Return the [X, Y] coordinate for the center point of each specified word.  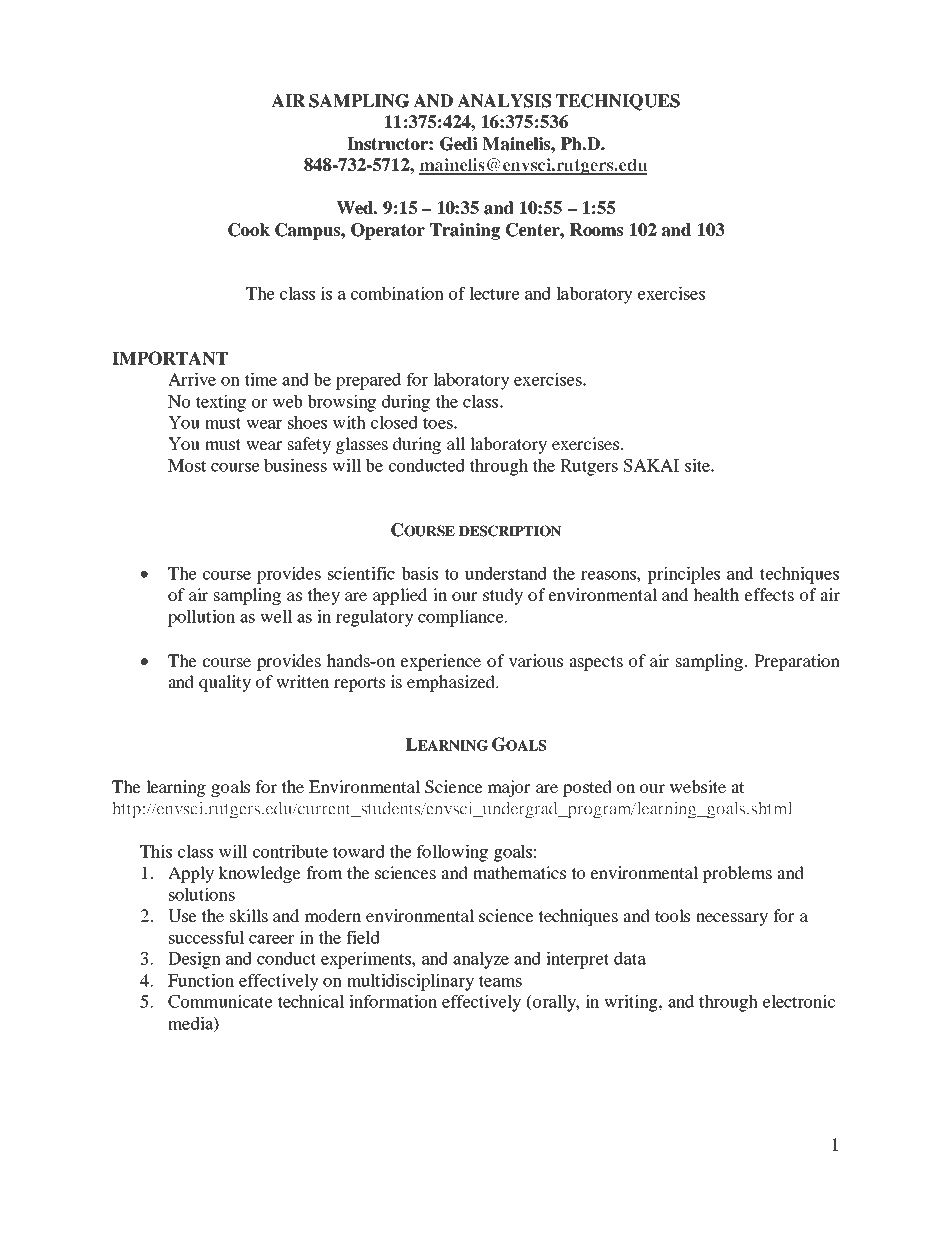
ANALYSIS [504, 101]
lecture [494, 293]
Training [465, 231]
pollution [201, 618]
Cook [249, 230]
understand [506, 573]
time [260, 379]
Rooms [596, 230]
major [509, 788]
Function [201, 980]
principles [683, 575]
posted [587, 788]
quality [225, 683]
